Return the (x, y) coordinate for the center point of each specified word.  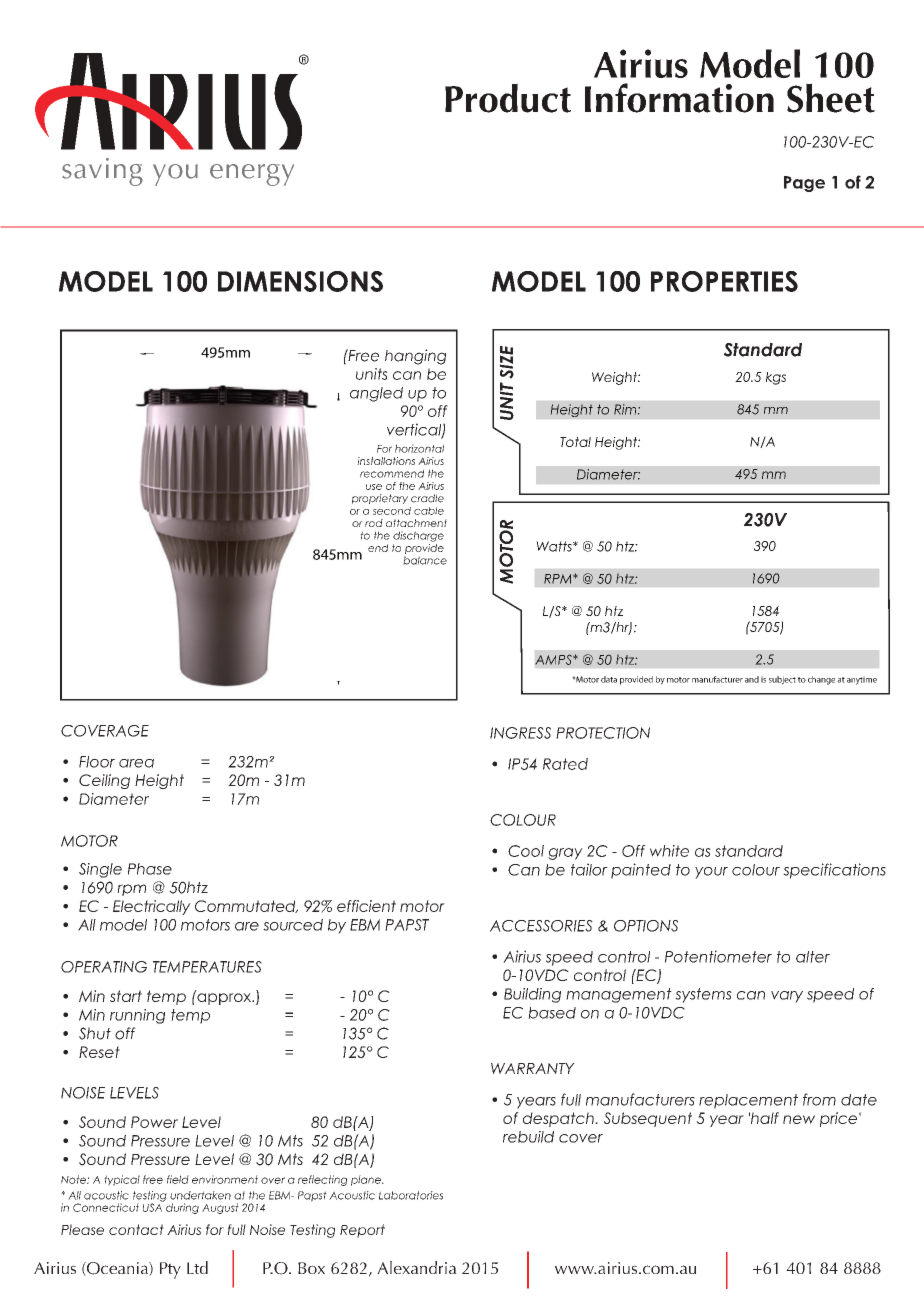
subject (782, 680)
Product (508, 98)
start (126, 996)
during (182, 1208)
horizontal (419, 448)
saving (102, 172)
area (136, 763)
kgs (776, 378)
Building (532, 995)
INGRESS (520, 733)
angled (376, 394)
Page (804, 184)
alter (813, 957)
